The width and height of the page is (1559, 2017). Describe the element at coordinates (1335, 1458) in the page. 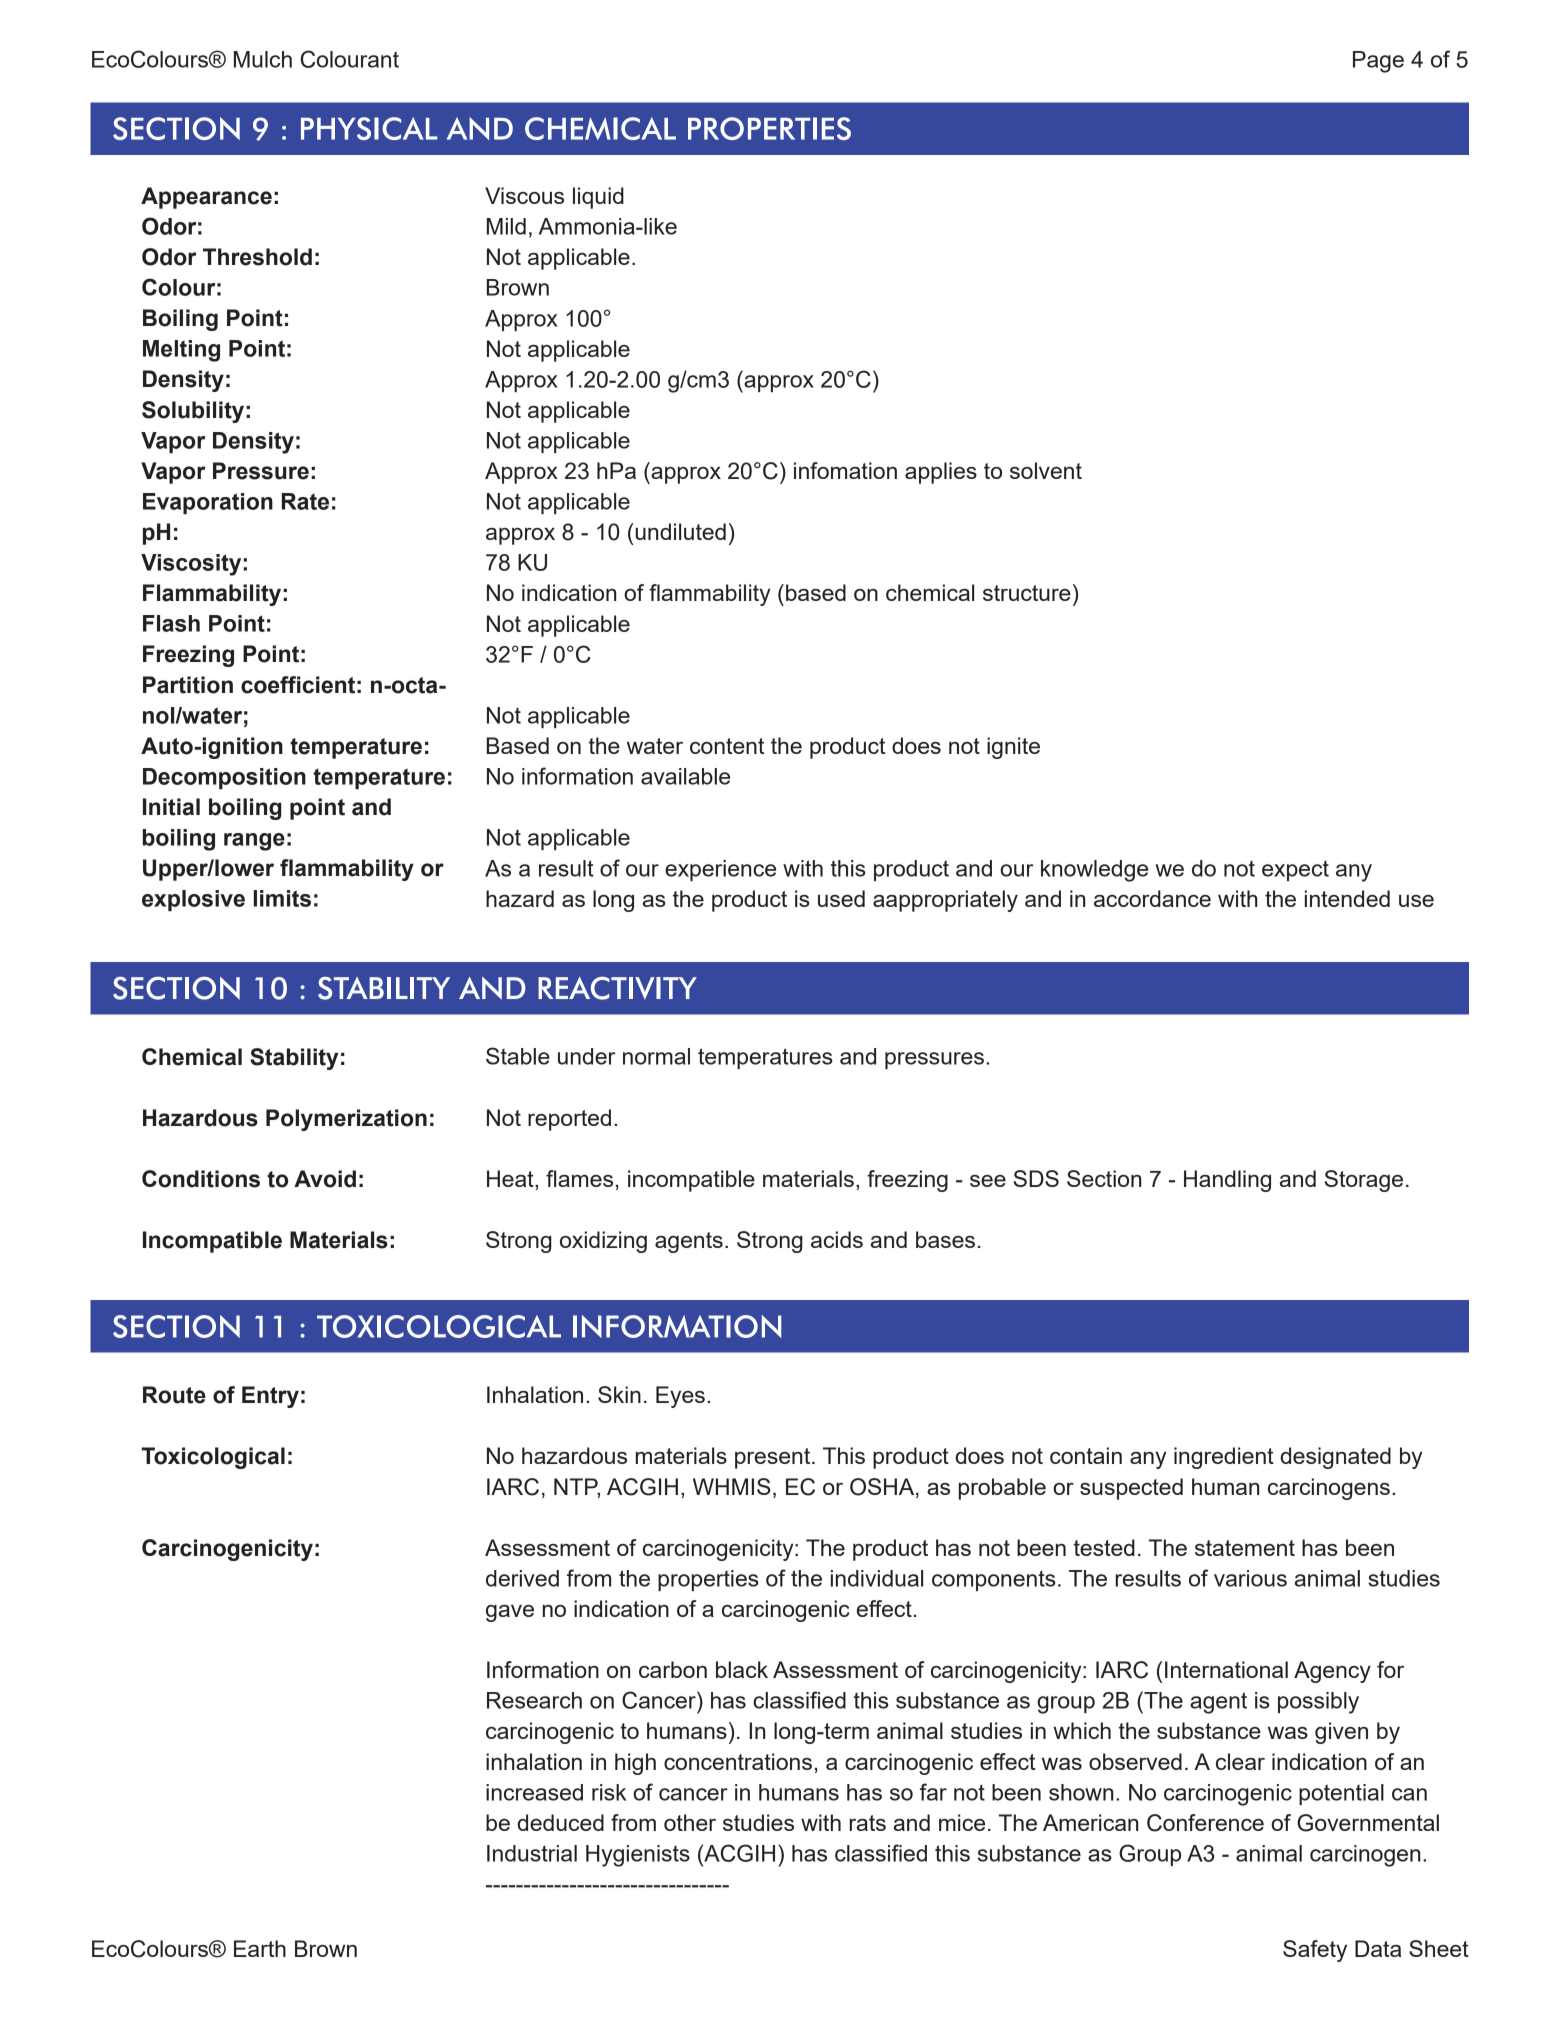

I see `designated` at that location.
